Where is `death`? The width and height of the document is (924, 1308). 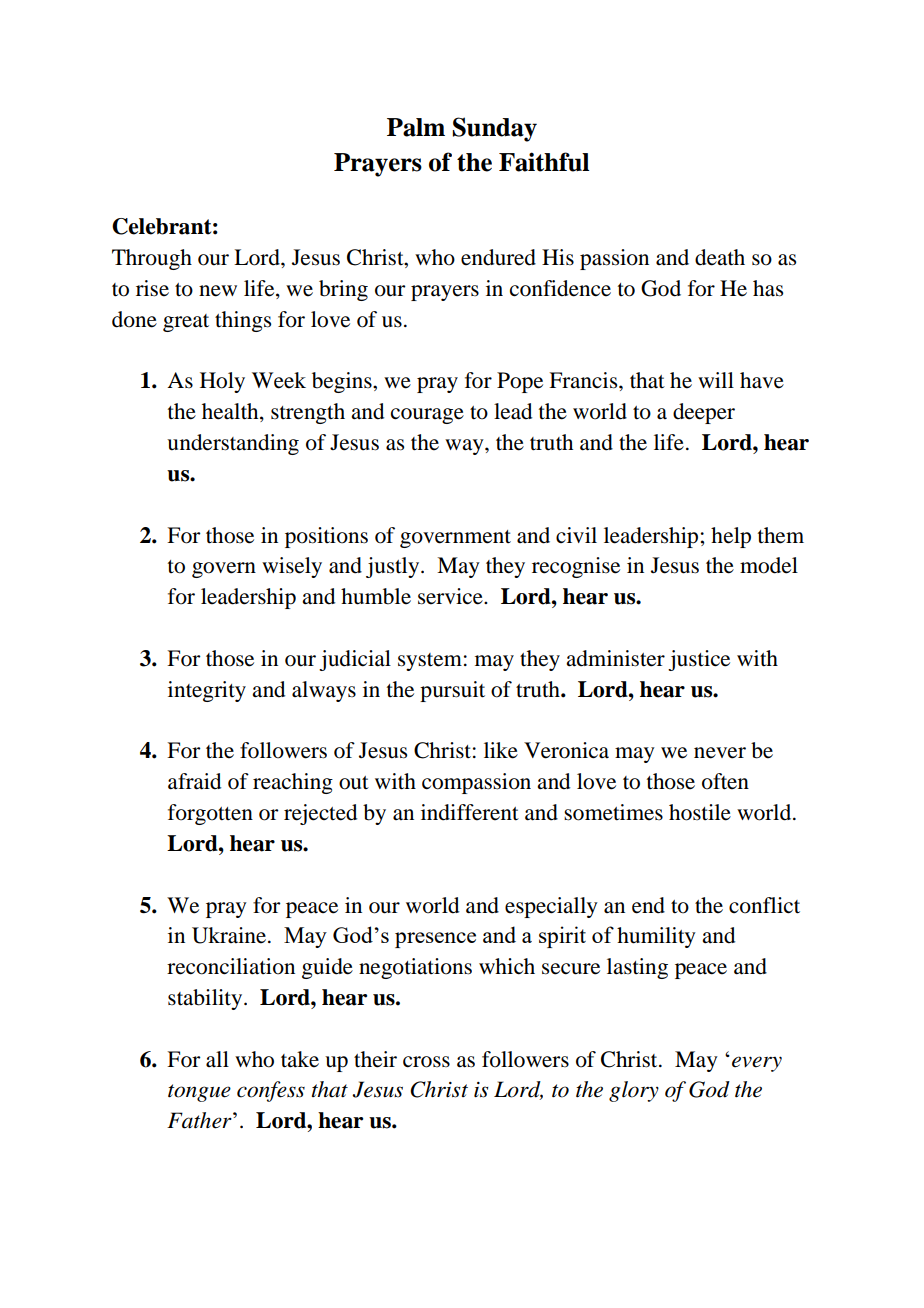 death is located at coordinates (720, 257).
